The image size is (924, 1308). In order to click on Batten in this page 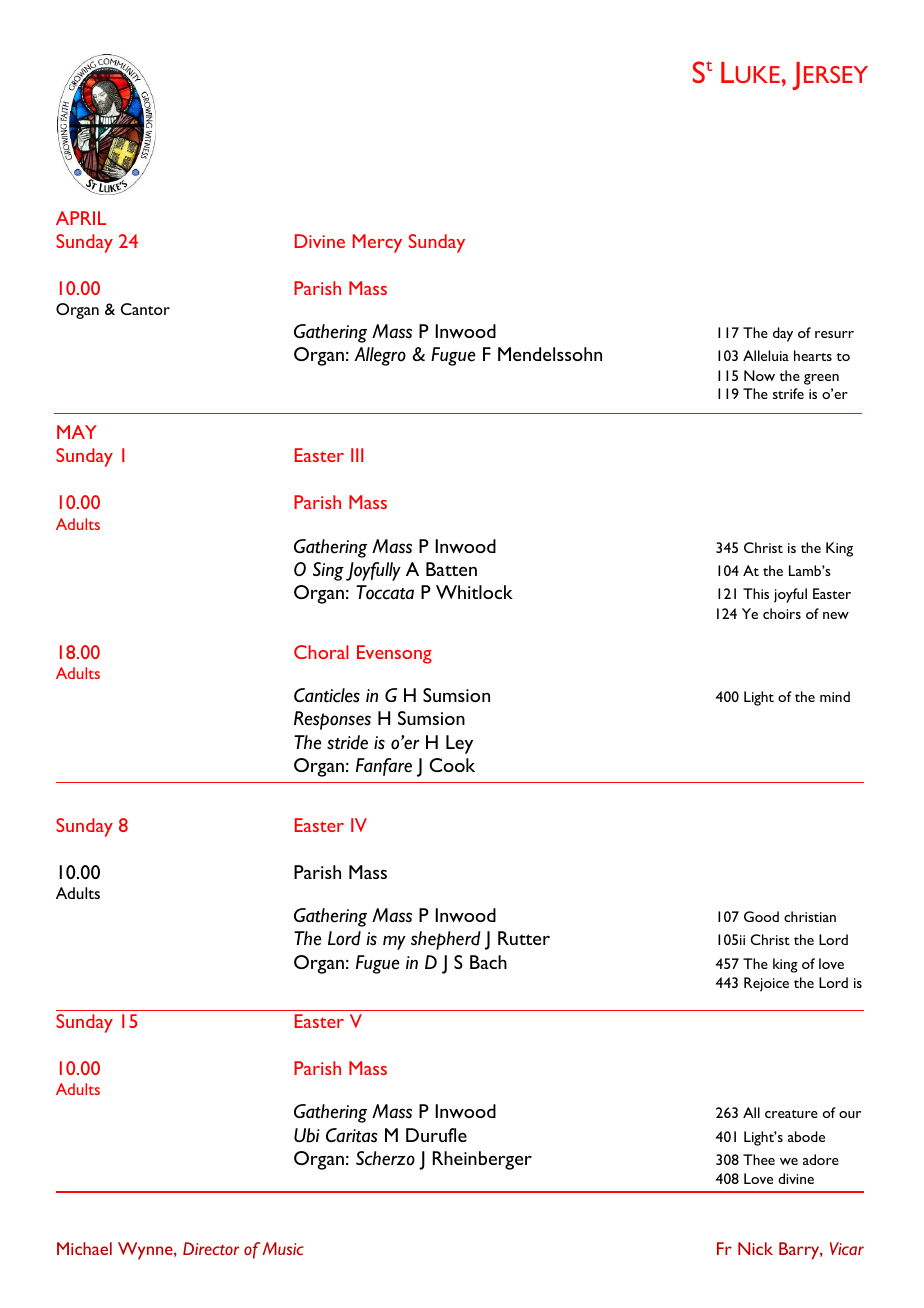, I will do `click(451, 569)`.
